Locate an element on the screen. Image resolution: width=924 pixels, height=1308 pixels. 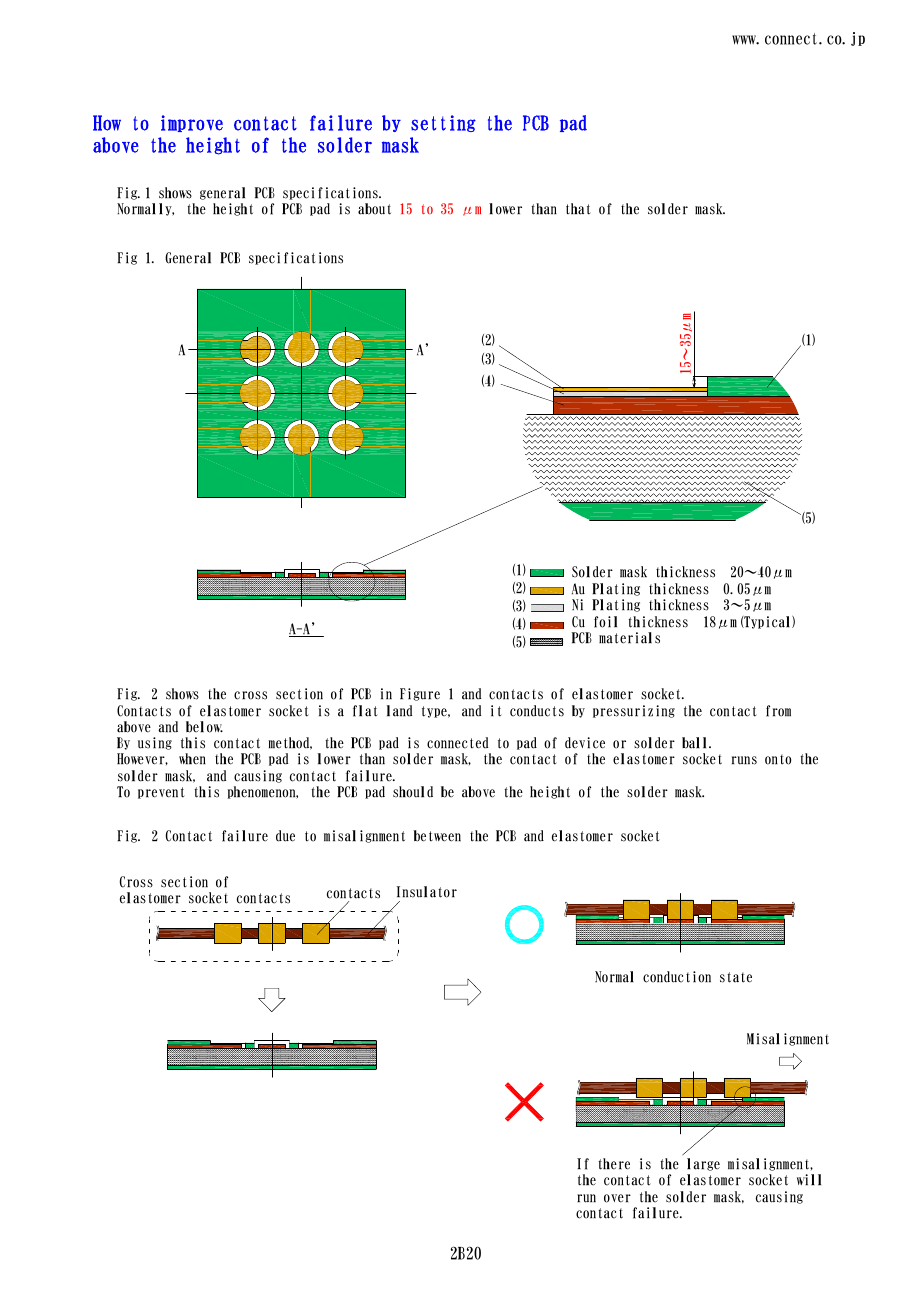
that is located at coordinates (578, 209).
